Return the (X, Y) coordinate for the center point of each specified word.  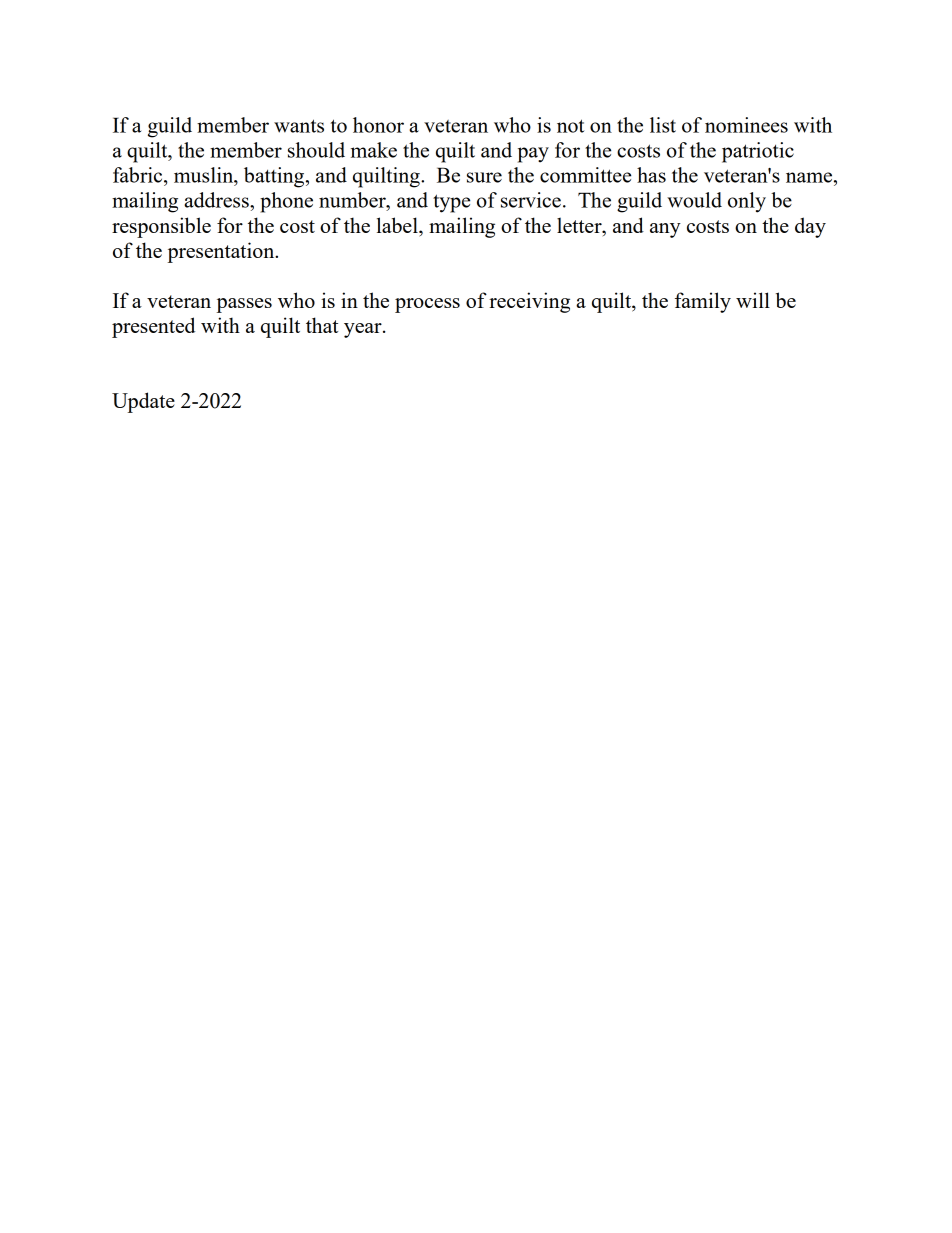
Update (143, 402)
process (427, 305)
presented (153, 327)
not (570, 126)
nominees (746, 125)
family (703, 302)
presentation (222, 252)
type (451, 203)
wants (299, 126)
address (217, 200)
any (665, 230)
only (747, 202)
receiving (529, 302)
